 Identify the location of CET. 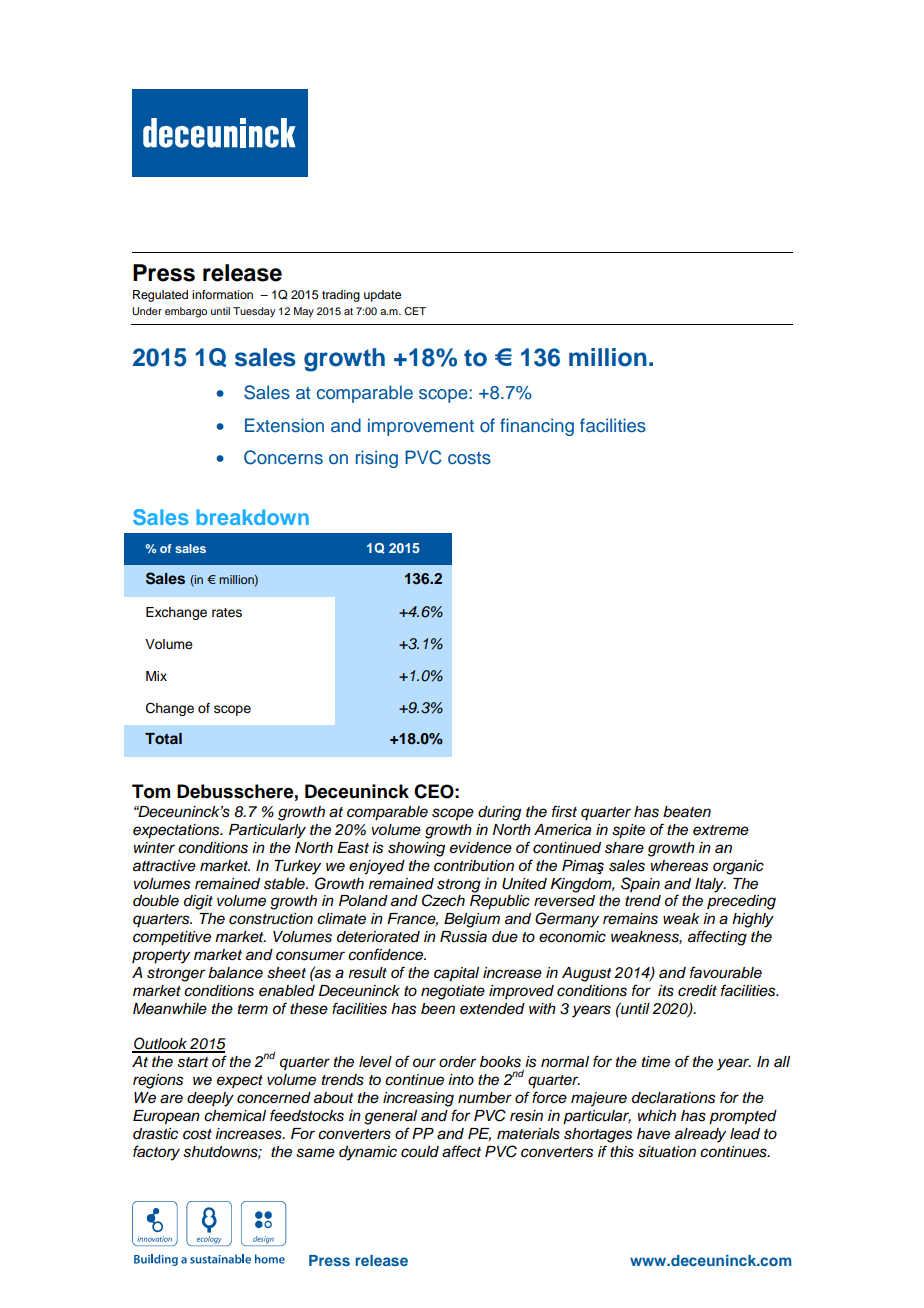
(415, 311).
